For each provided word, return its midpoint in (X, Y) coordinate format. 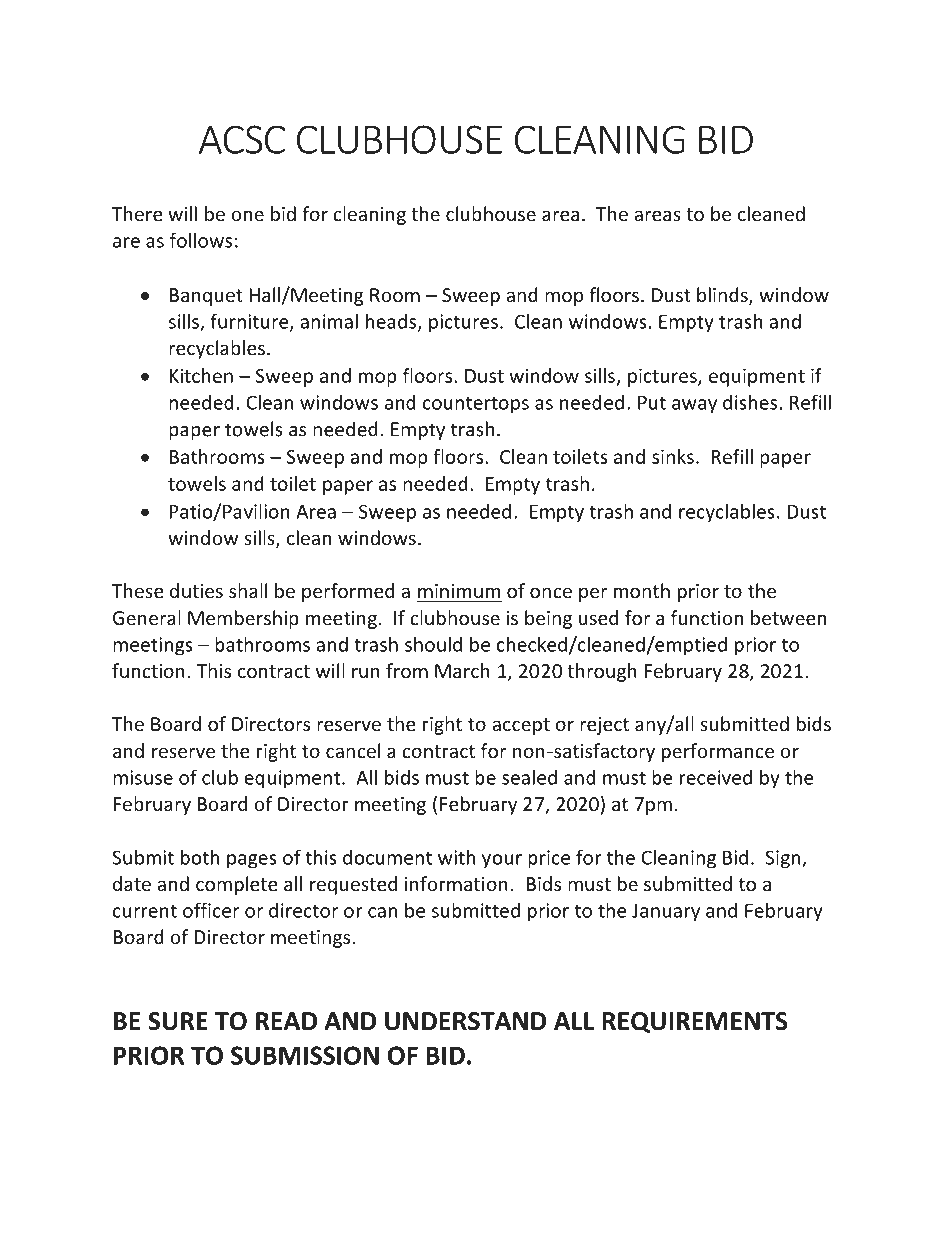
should (433, 644)
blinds (723, 296)
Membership (243, 619)
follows (201, 240)
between (788, 617)
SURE (178, 1021)
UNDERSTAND (465, 1021)
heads (392, 322)
